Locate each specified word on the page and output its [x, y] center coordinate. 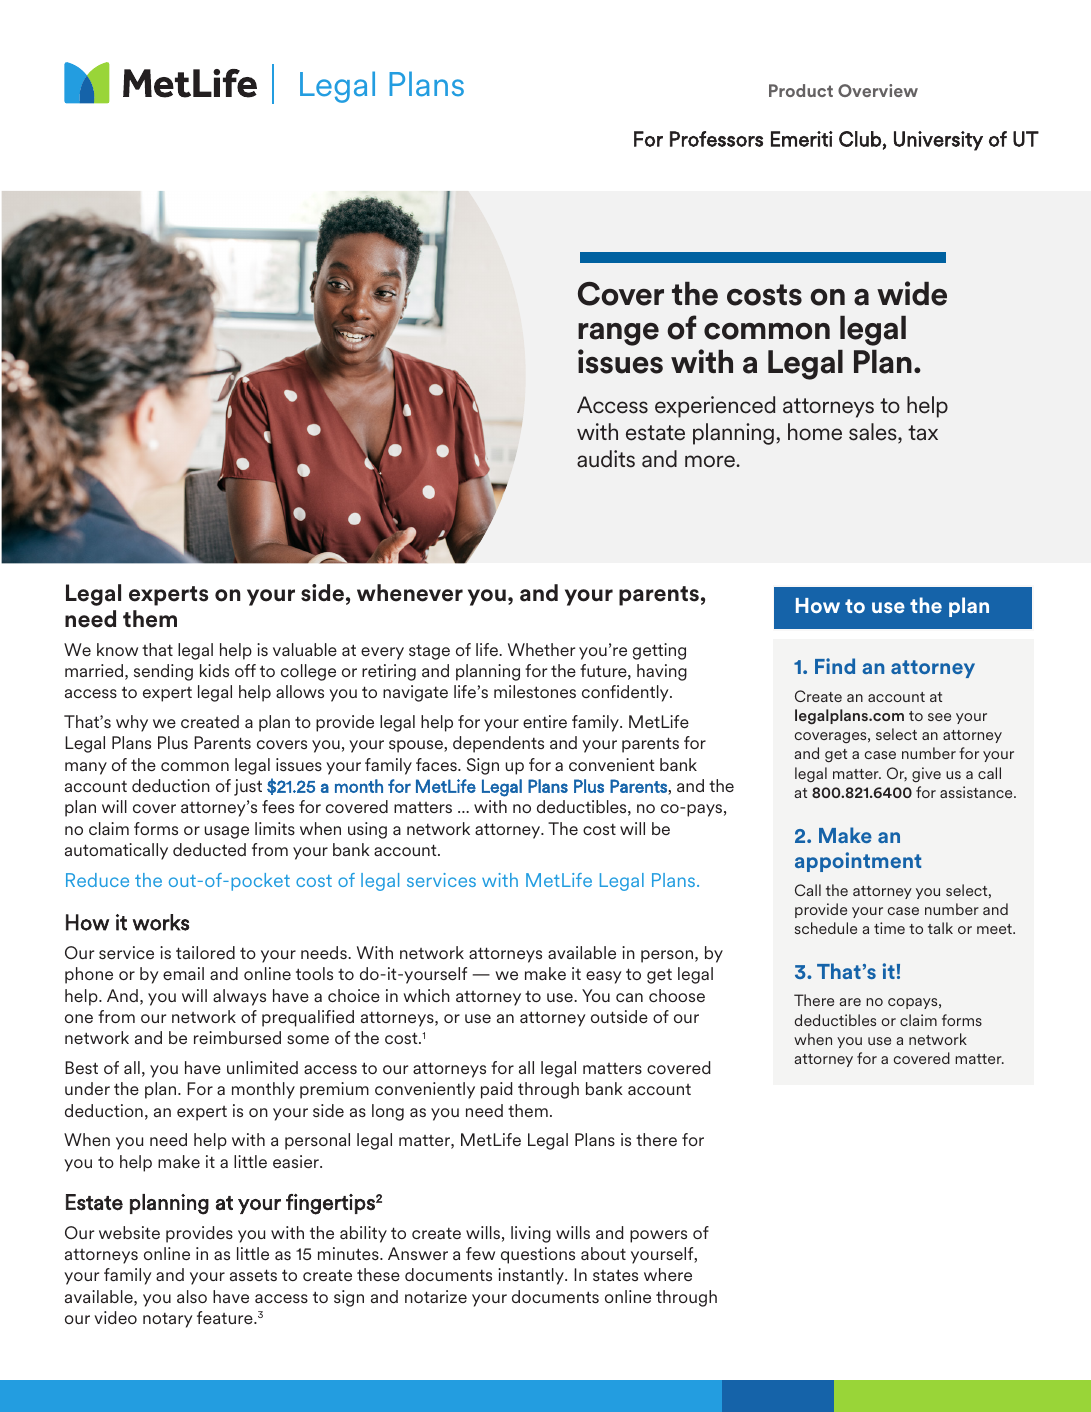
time [889, 928]
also [192, 1296]
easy [604, 977]
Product [801, 90]
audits [606, 459]
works [161, 922]
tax [923, 433]
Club [860, 139]
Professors [716, 139]
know [117, 649]
